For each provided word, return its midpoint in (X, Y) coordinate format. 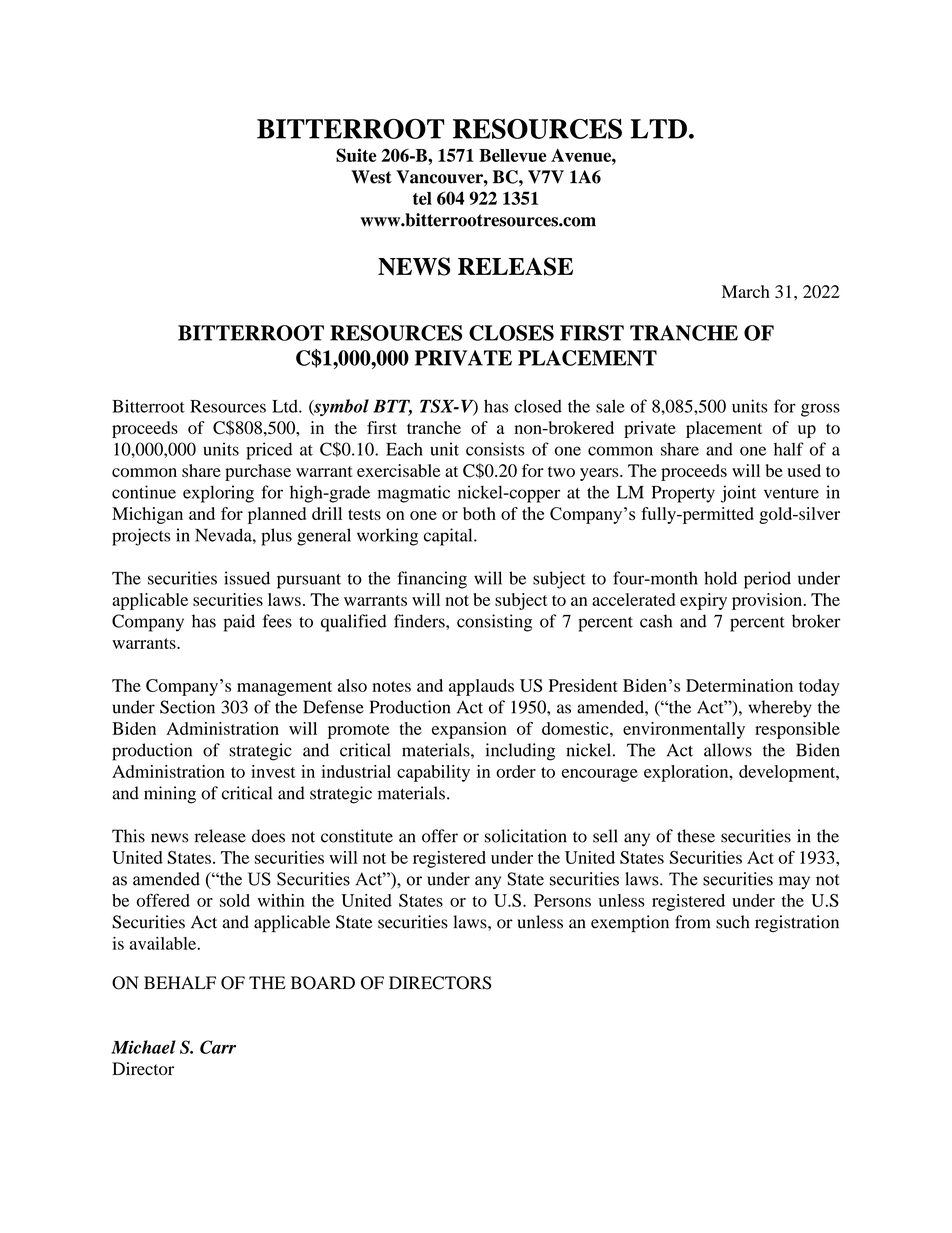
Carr (218, 1047)
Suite (356, 155)
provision (767, 601)
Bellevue (513, 155)
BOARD (323, 983)
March (746, 291)
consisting (494, 623)
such (733, 922)
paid (239, 623)
